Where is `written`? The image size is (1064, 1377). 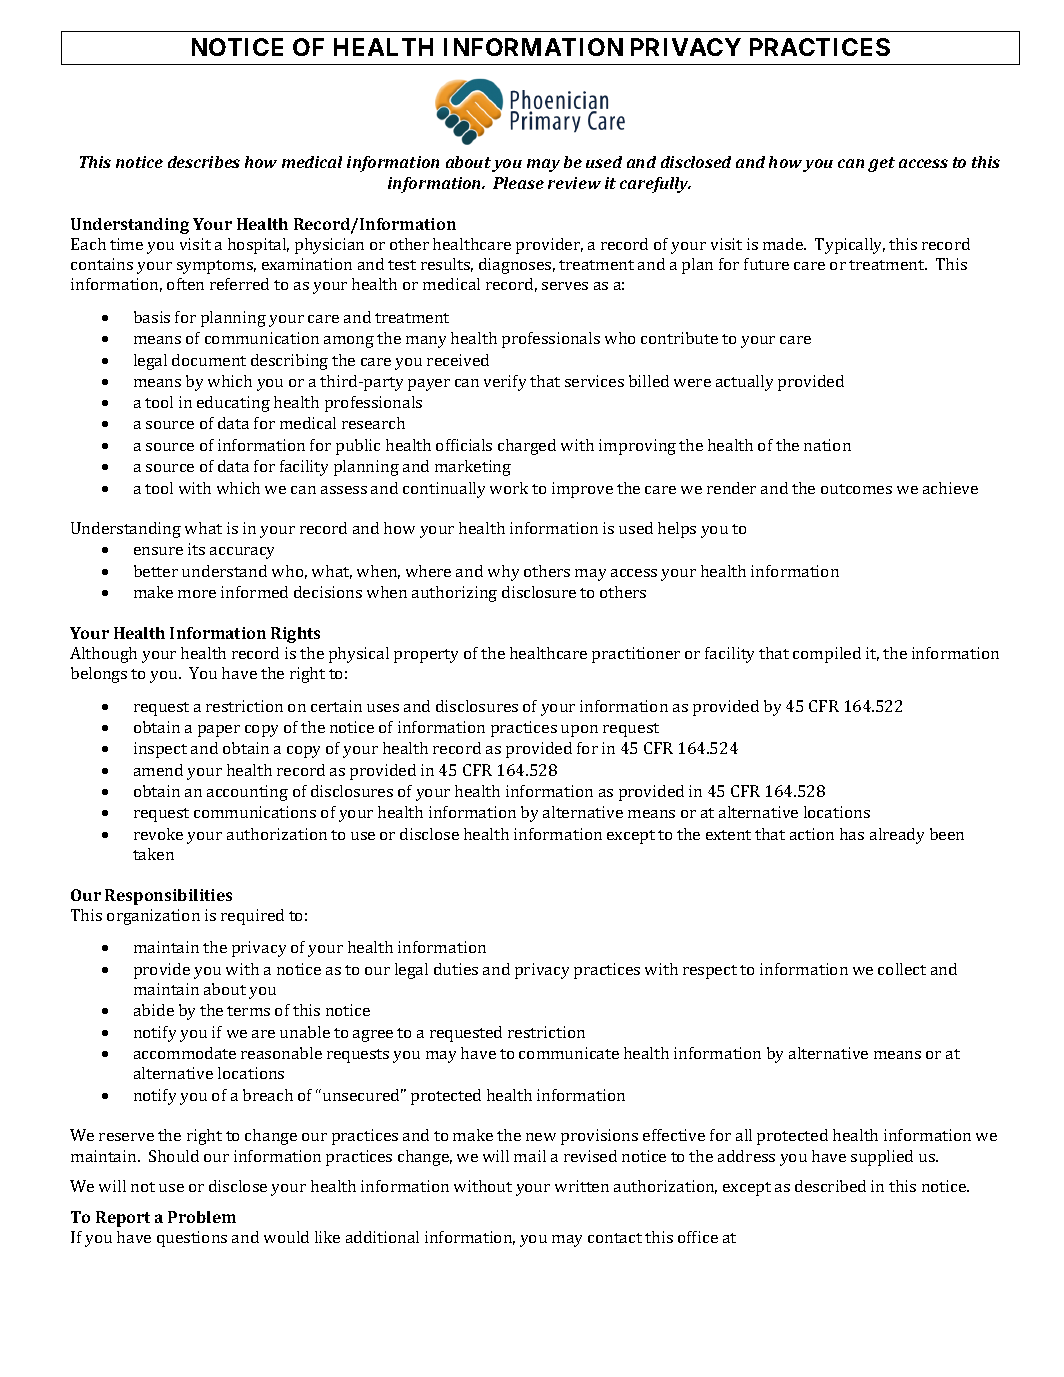
written is located at coordinates (582, 1186).
